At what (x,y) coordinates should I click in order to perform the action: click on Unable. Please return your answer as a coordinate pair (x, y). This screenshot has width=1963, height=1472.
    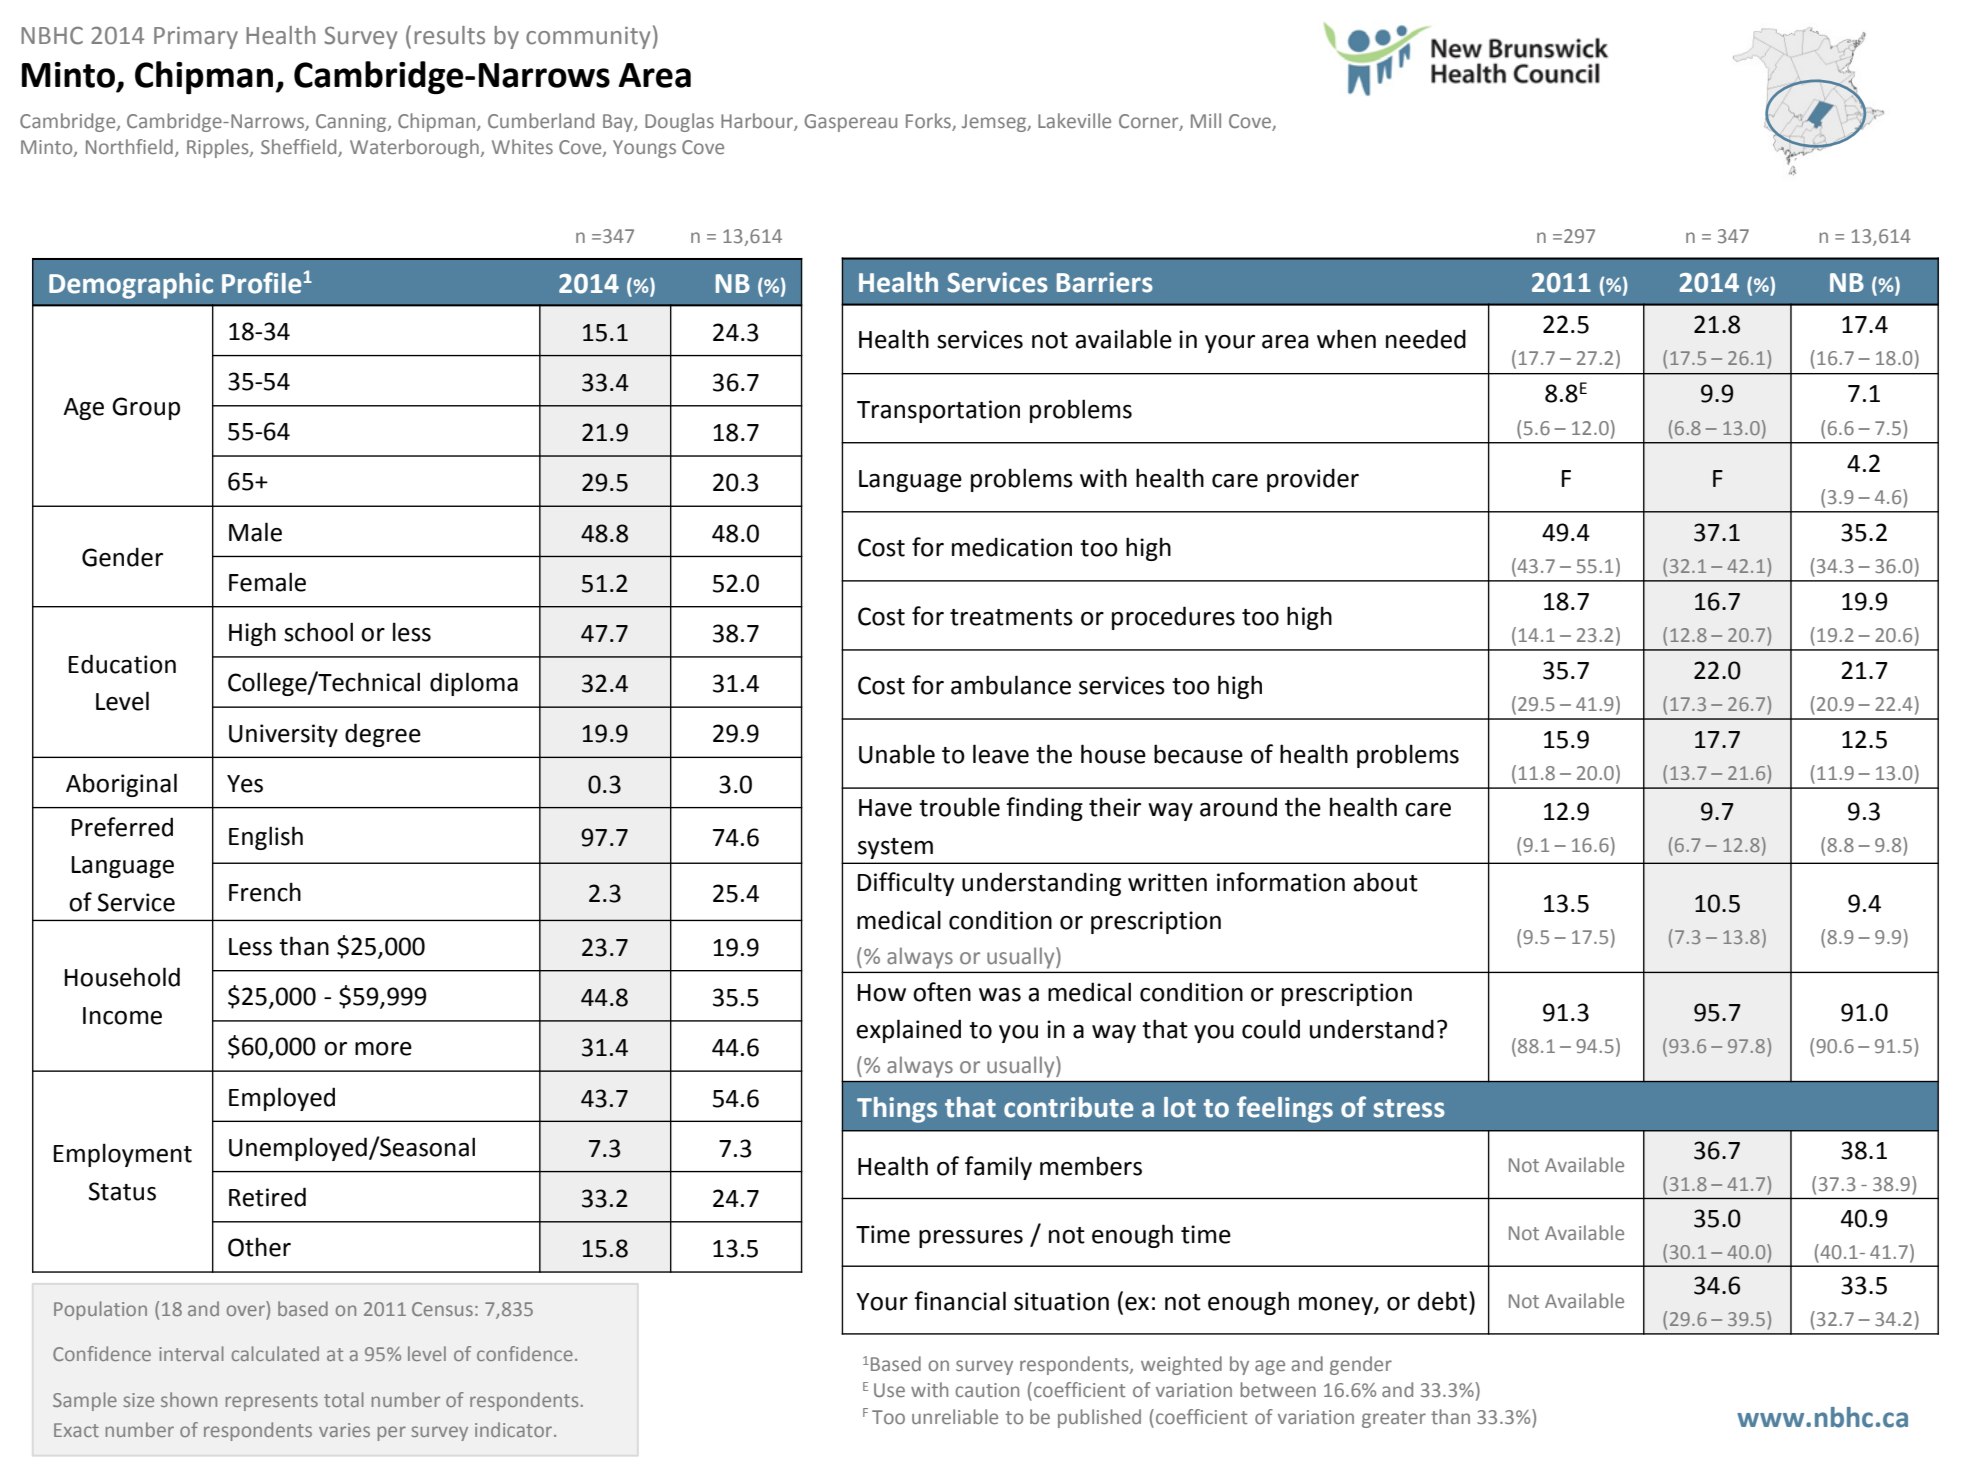
    Looking at the image, I should click on (897, 754).
